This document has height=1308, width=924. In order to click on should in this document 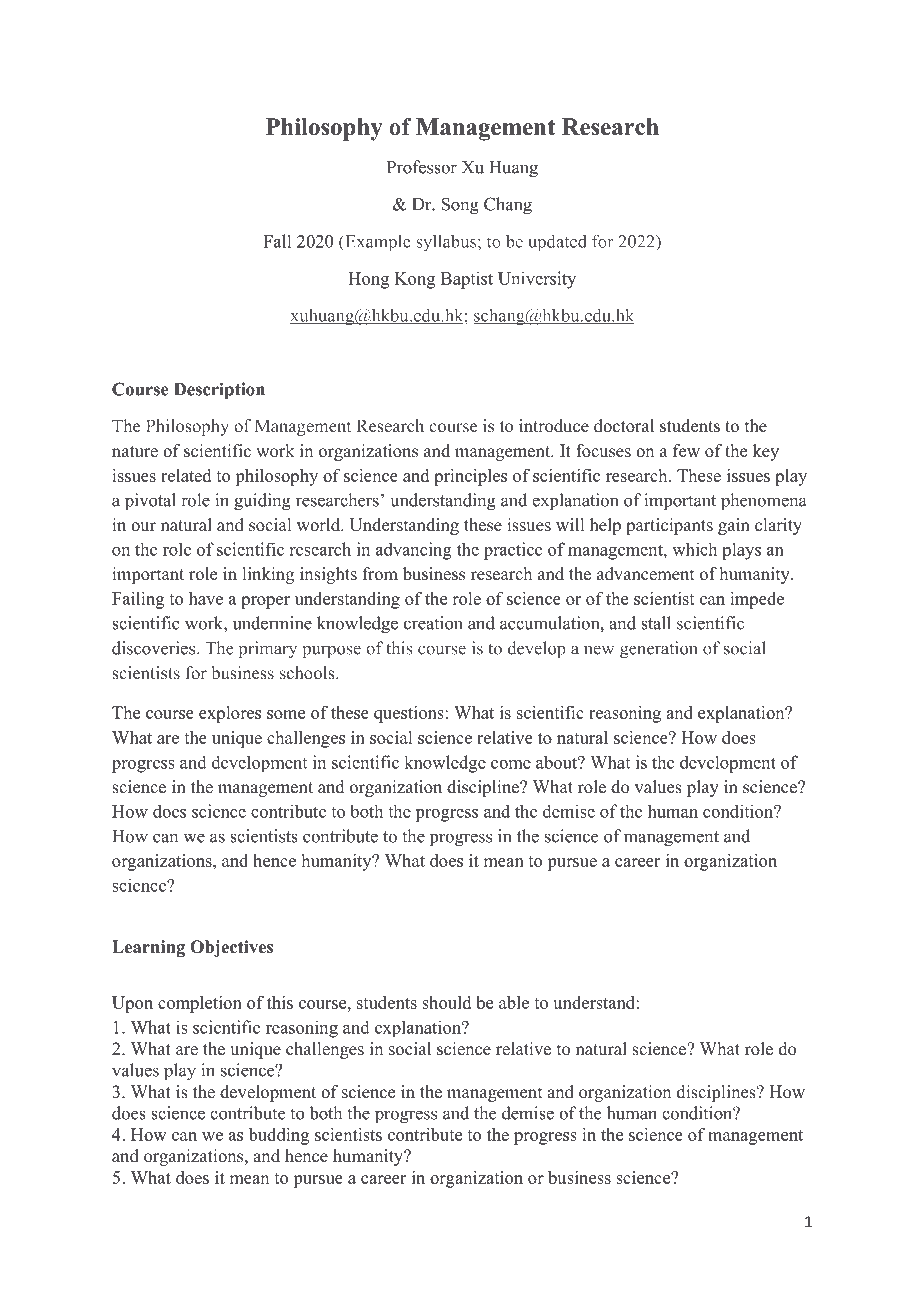, I will do `click(446, 1002)`.
